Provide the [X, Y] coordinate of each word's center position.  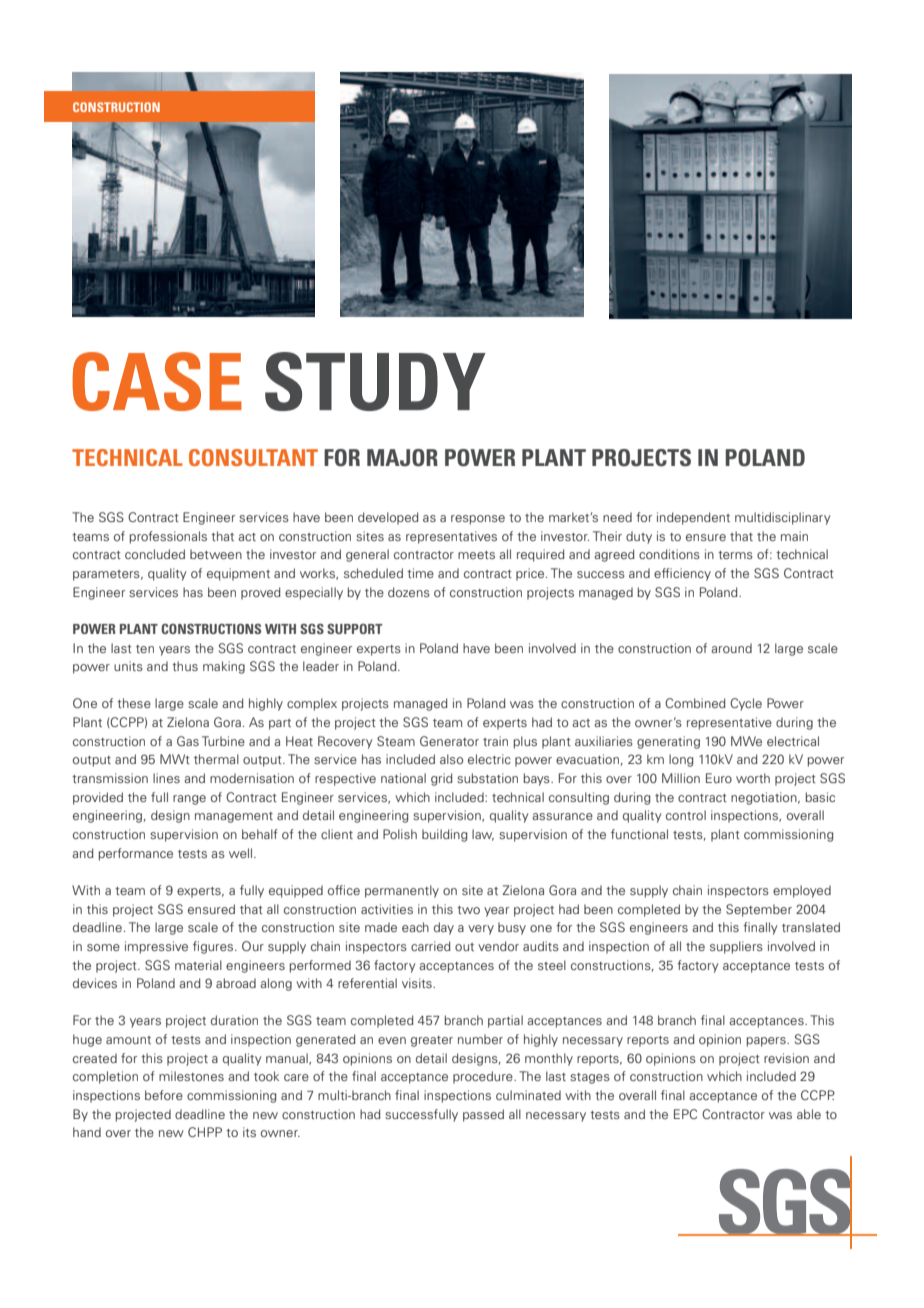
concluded [155, 554]
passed [483, 1115]
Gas [188, 741]
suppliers [736, 947]
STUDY [375, 381]
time [420, 573]
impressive [156, 947]
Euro [719, 778]
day [444, 928]
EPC [685, 1114]
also [451, 759]
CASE [157, 381]
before [164, 1095]
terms [735, 555]
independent [693, 518]
